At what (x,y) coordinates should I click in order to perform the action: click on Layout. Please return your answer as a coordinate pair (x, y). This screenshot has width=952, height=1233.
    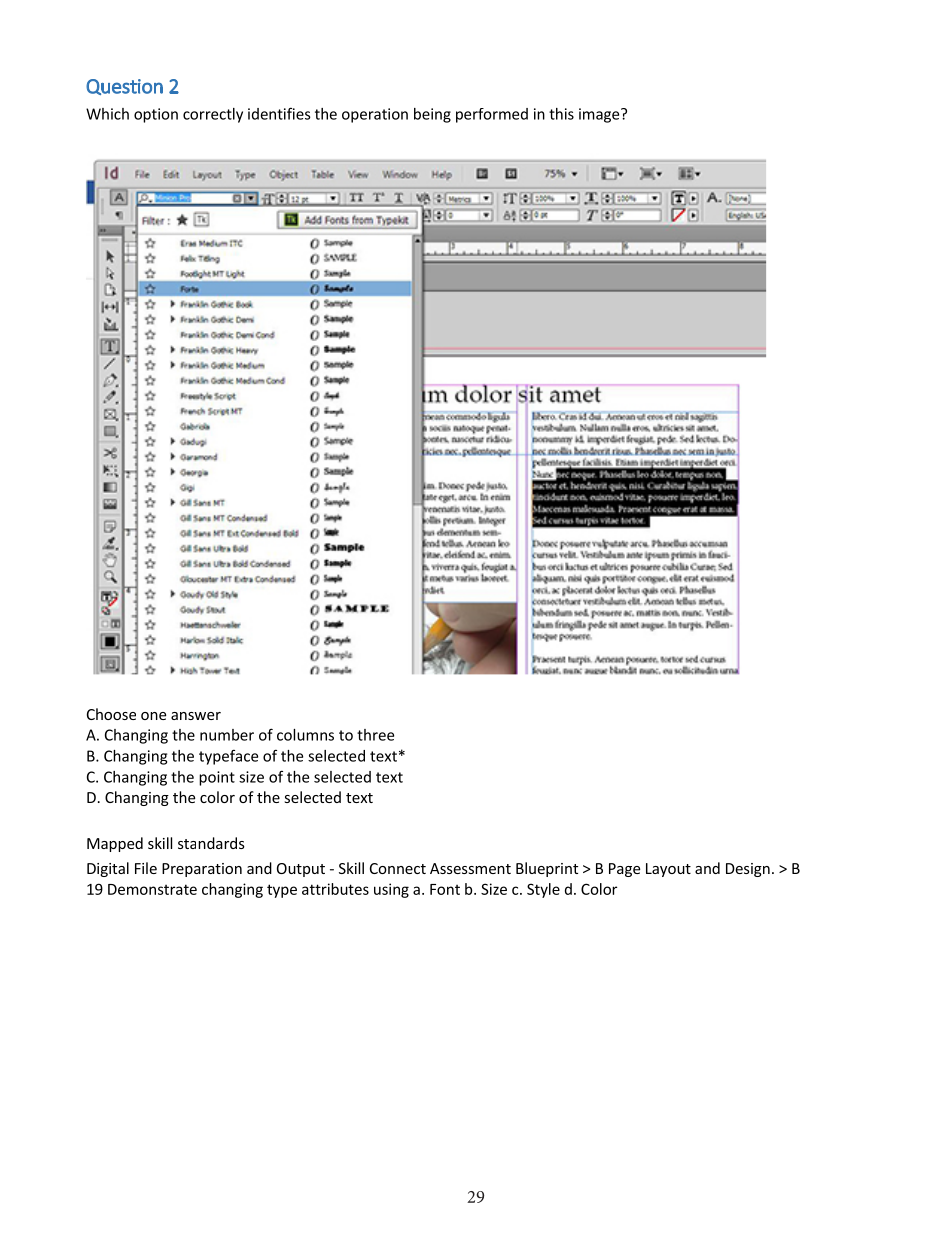
    Looking at the image, I should click on (668, 870).
